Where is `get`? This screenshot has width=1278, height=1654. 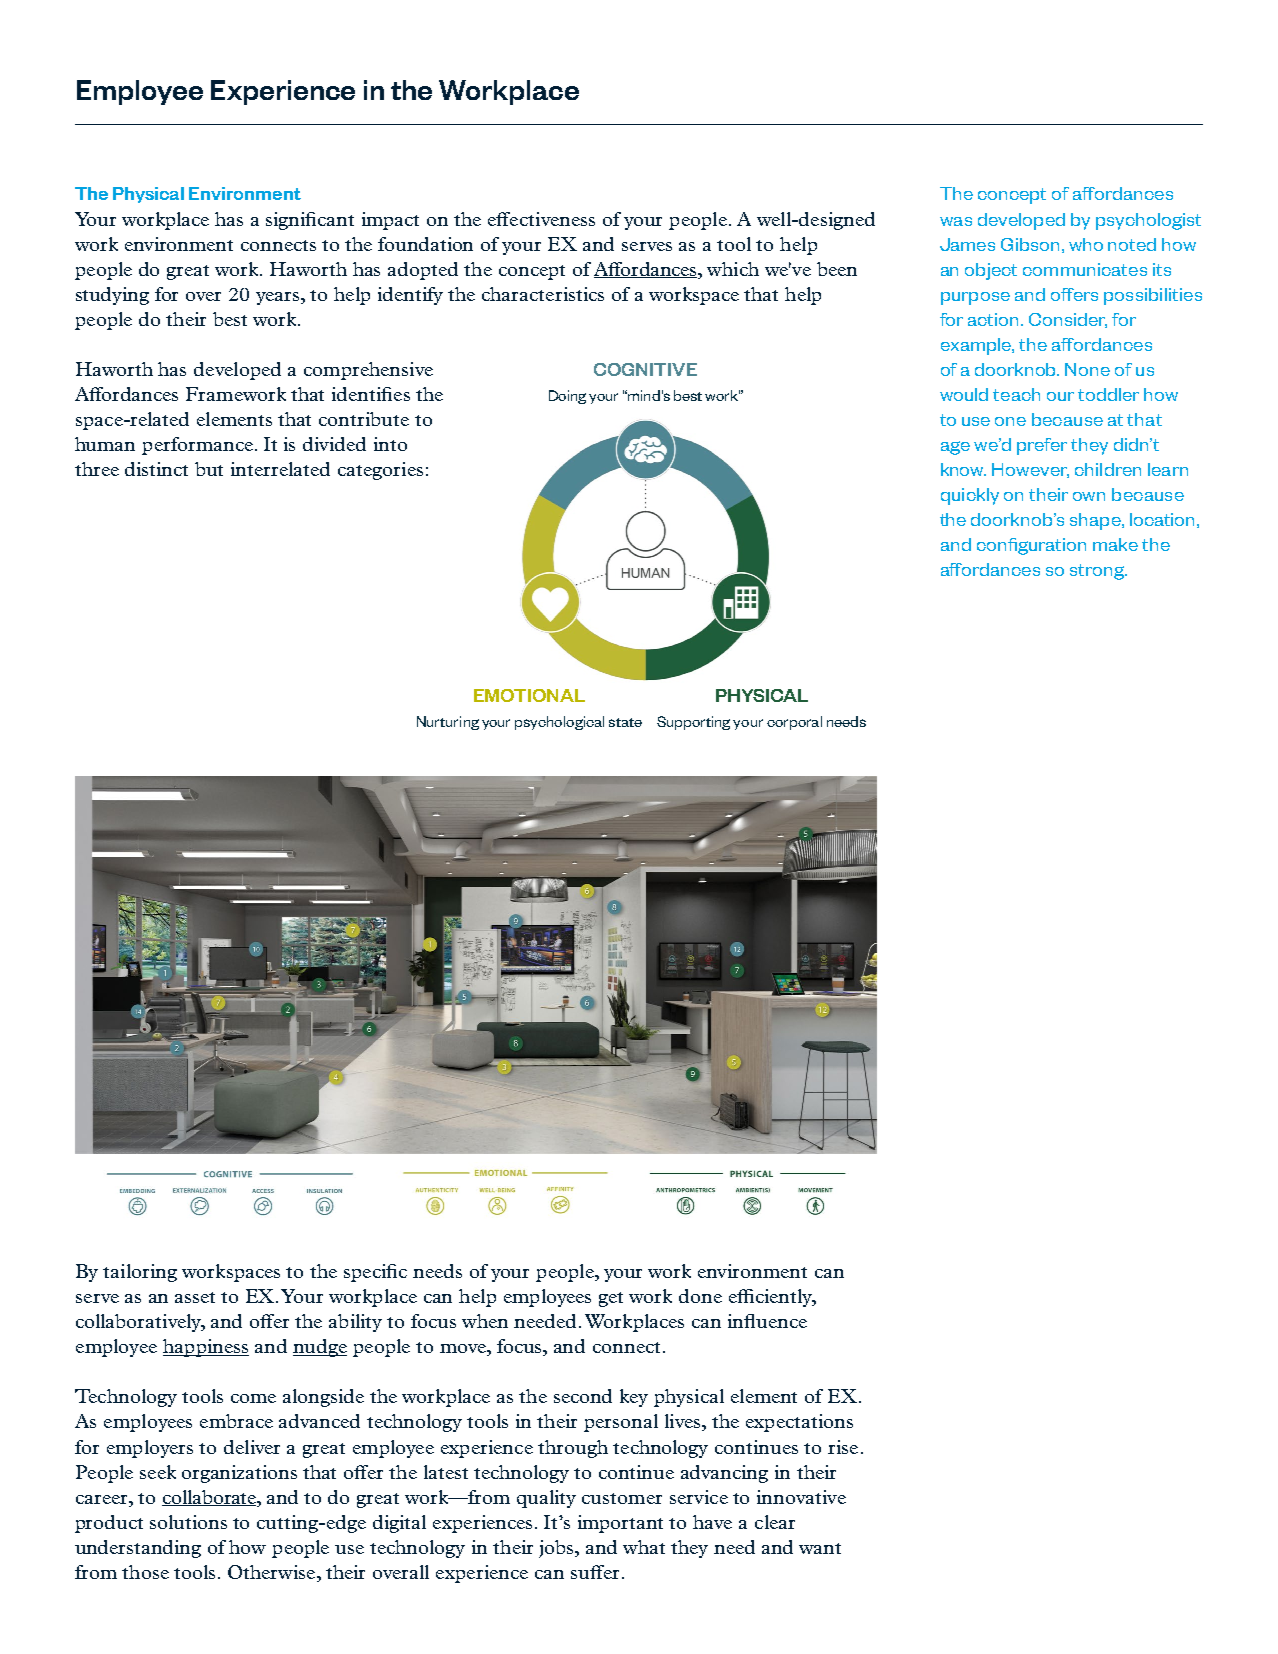 get is located at coordinates (611, 1299).
